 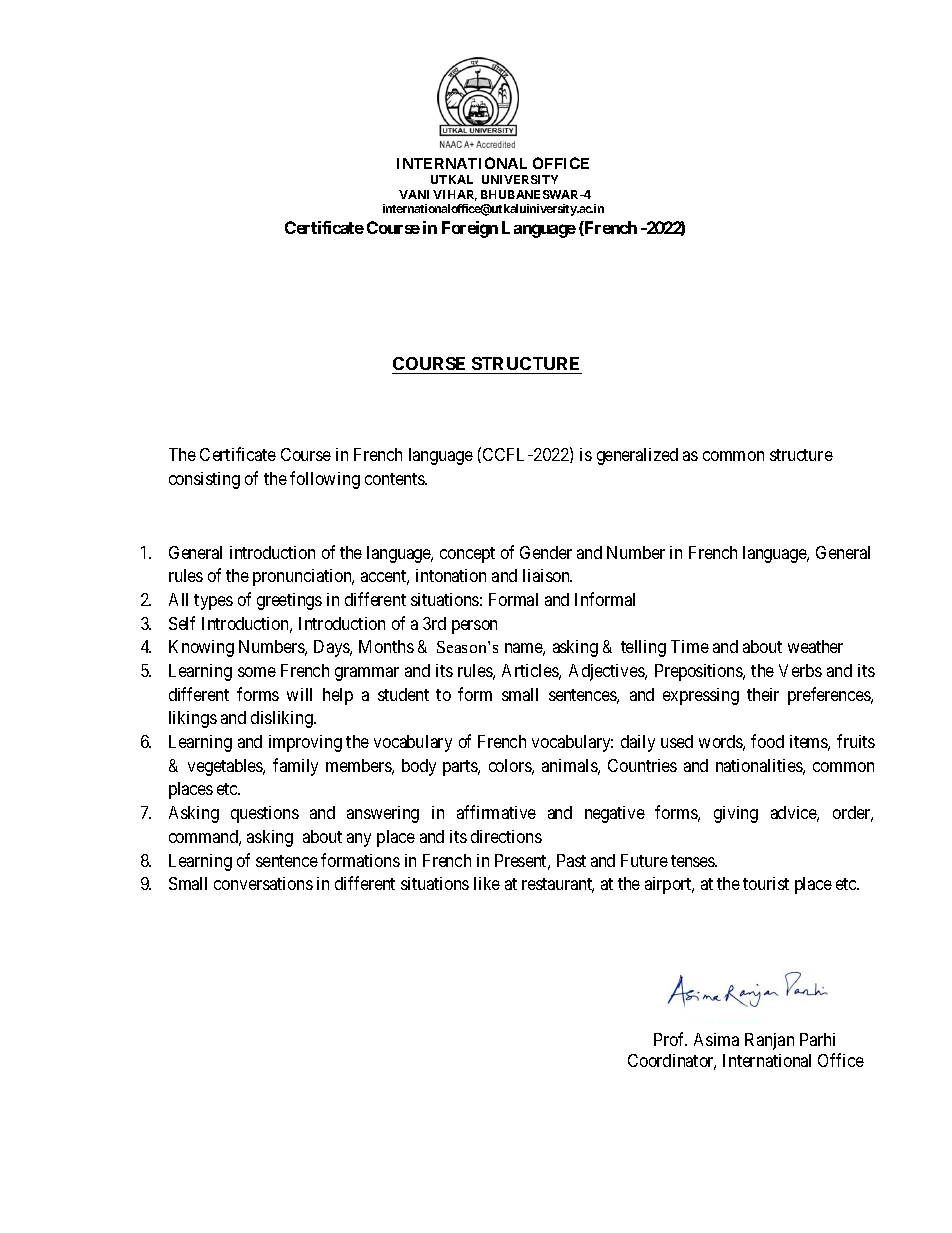 What do you see at coordinates (769, 1041) in the screenshot?
I see `Ranjan` at bounding box center [769, 1041].
